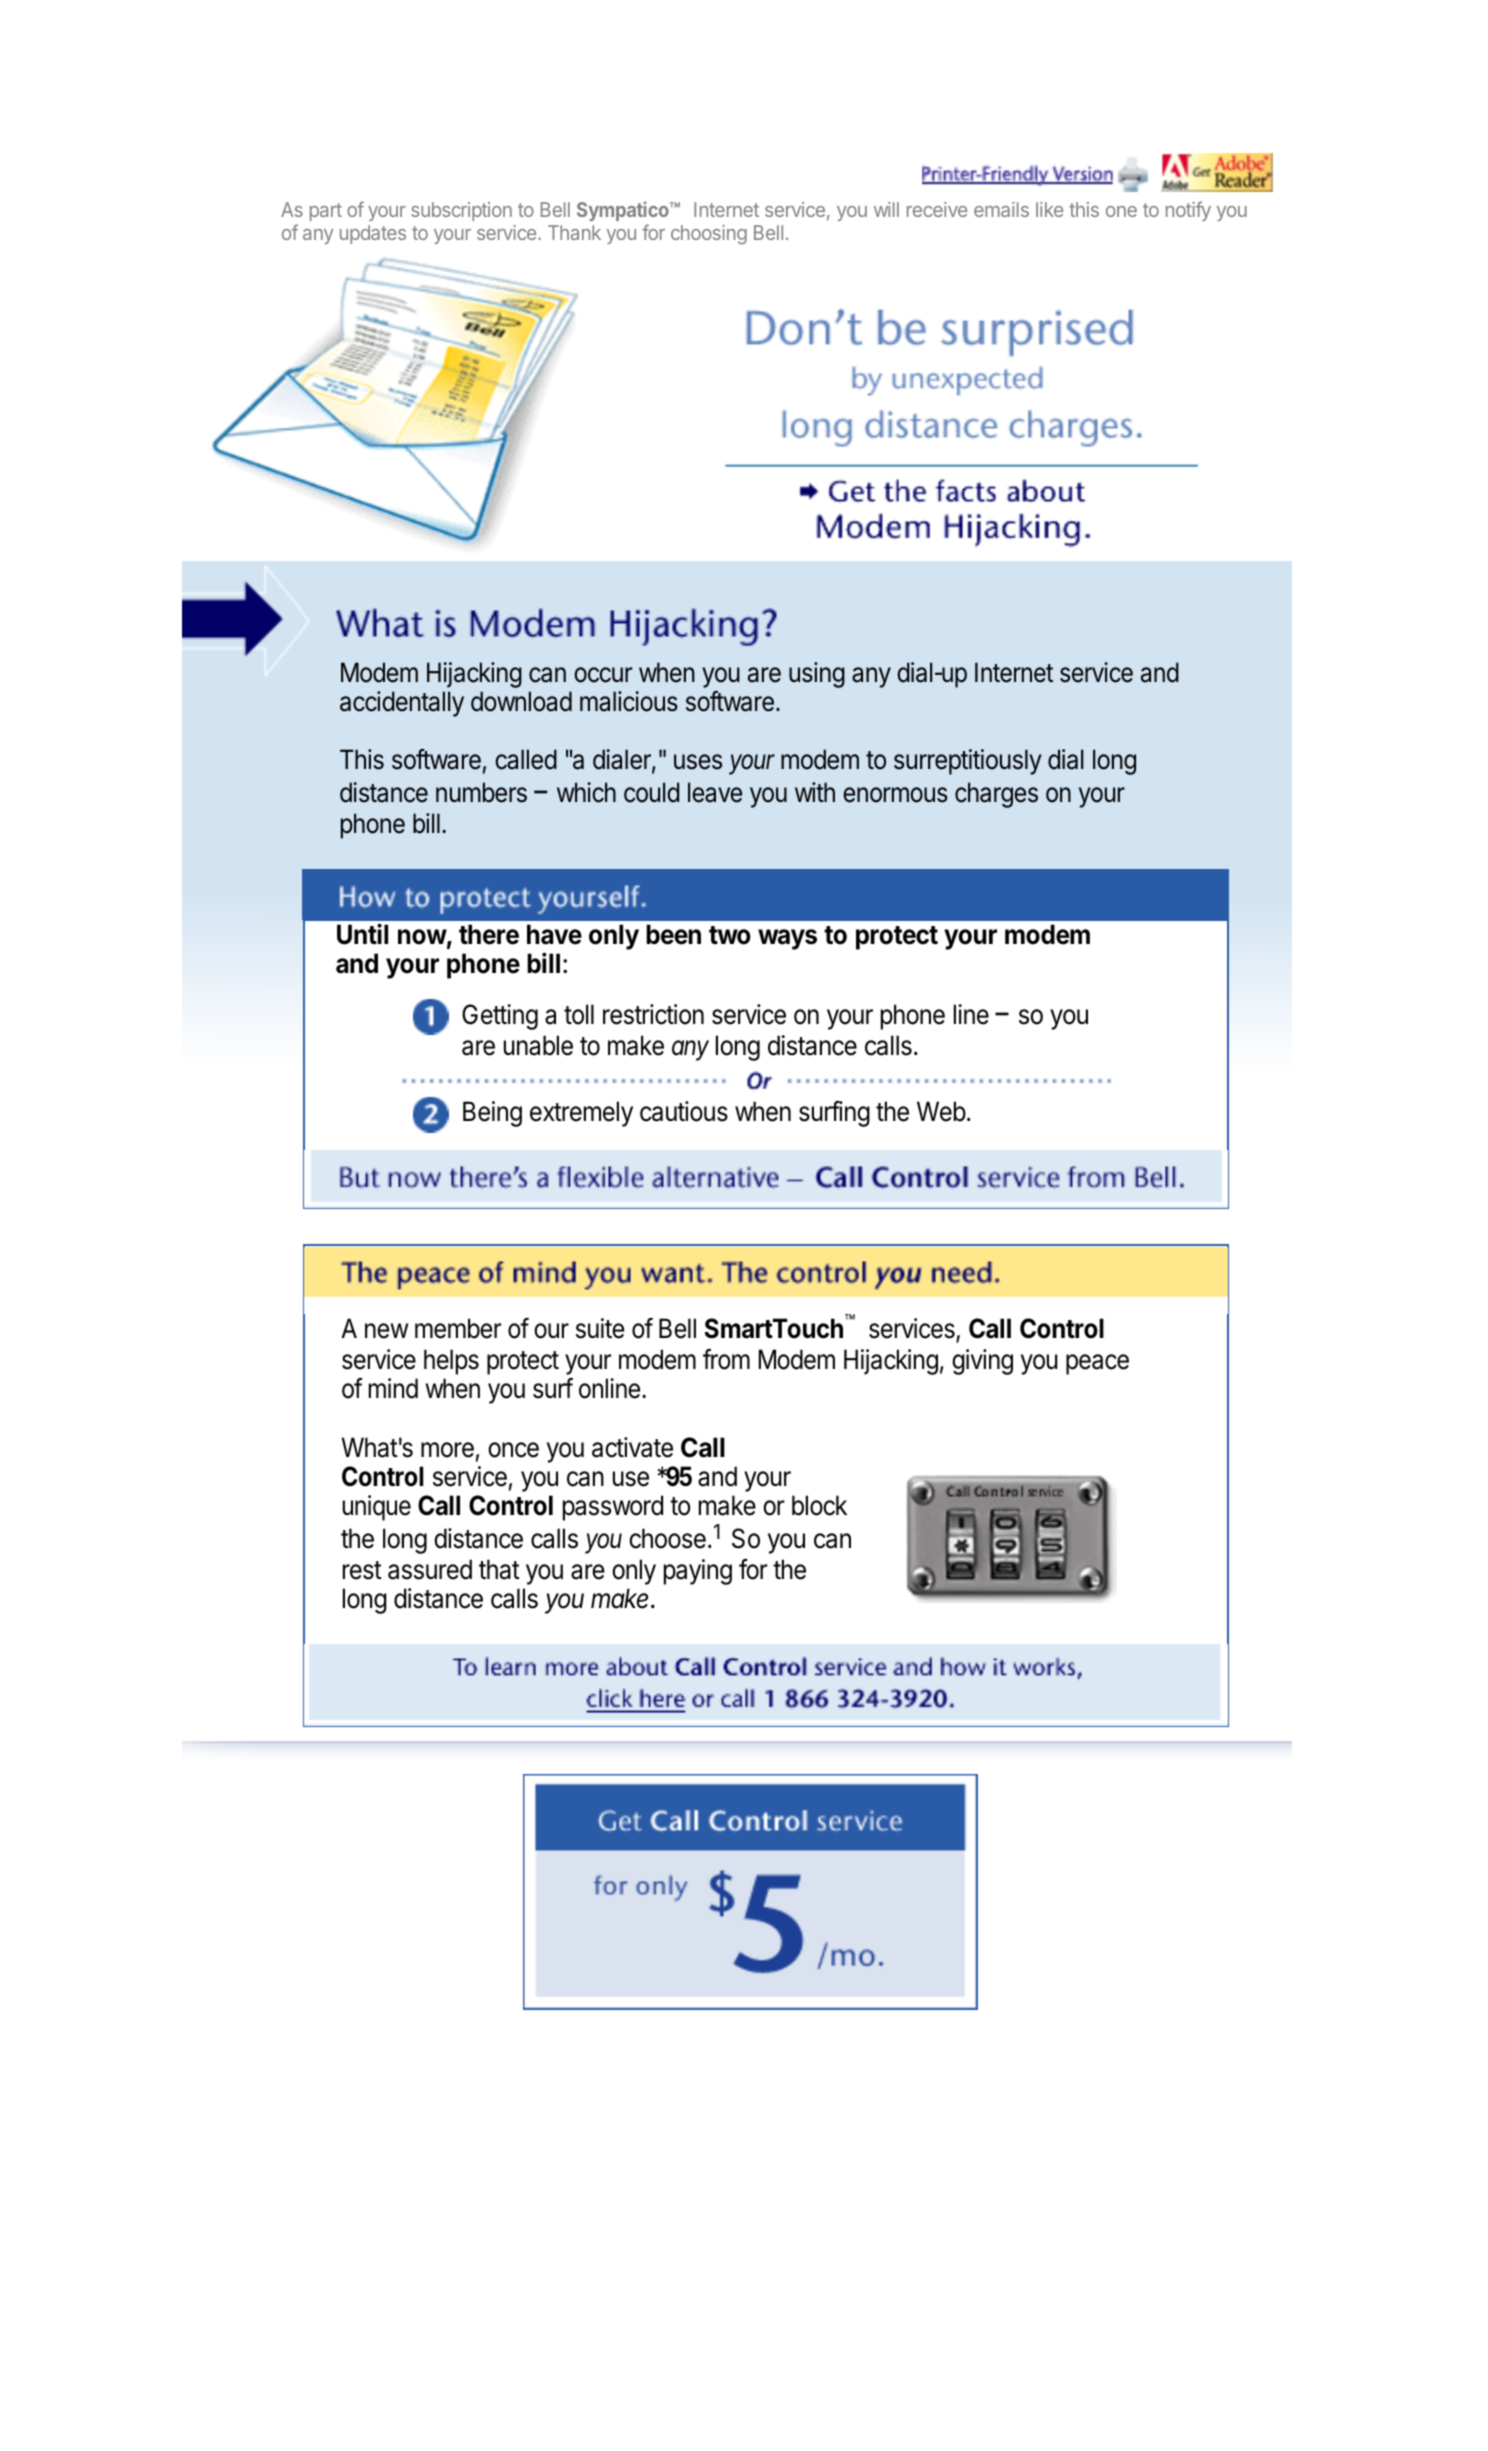 The width and height of the image is (1488, 2451). I want to click on choosing, so click(709, 234).
